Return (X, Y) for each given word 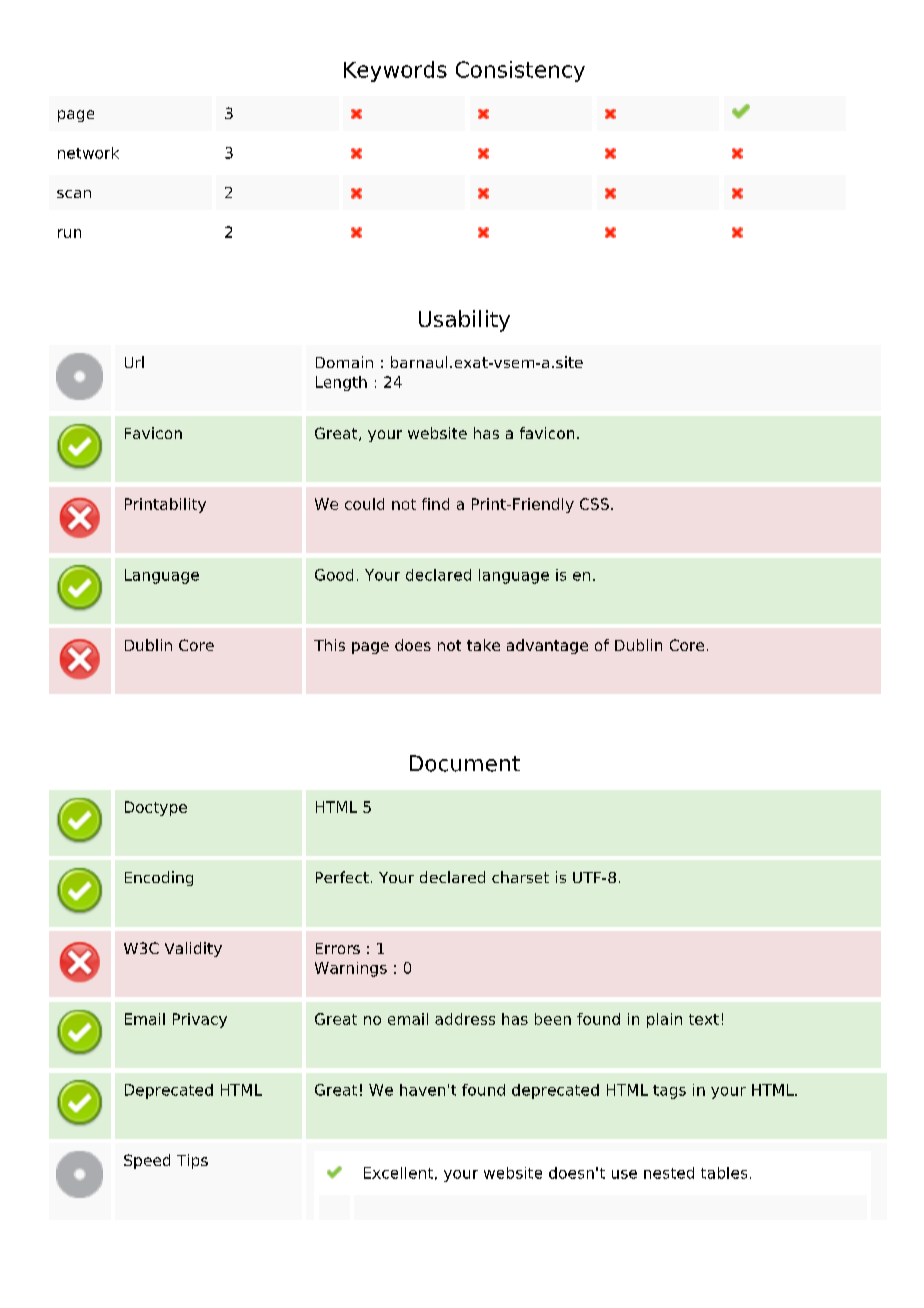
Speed (147, 1161)
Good (334, 575)
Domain (344, 362)
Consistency (520, 71)
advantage (547, 646)
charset (520, 877)
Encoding (159, 878)
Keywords (395, 71)
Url (134, 362)
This (329, 645)
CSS (594, 504)
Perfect (342, 877)
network (88, 153)
